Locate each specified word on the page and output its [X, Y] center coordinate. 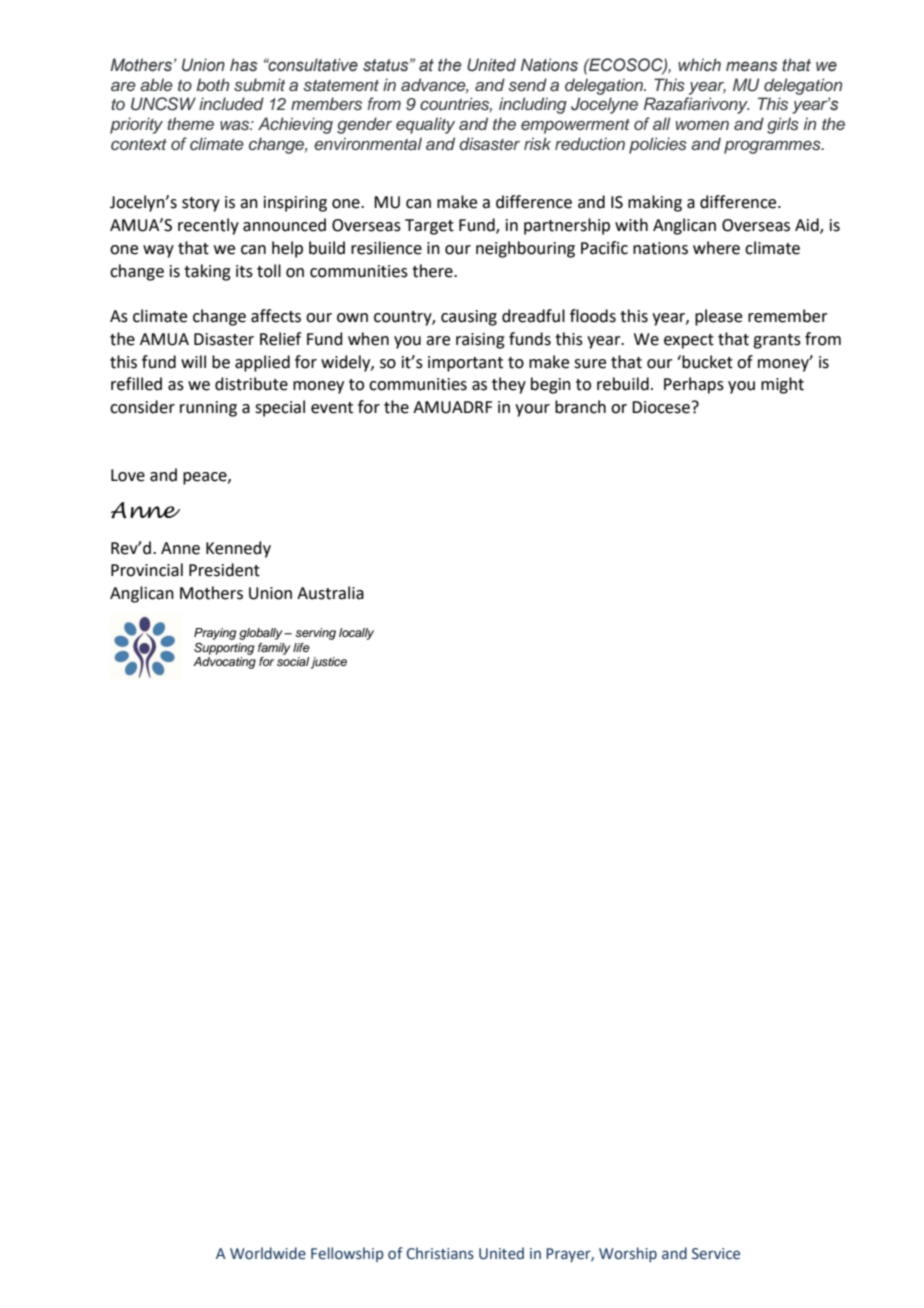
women [702, 125]
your [532, 410]
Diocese [661, 407]
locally [356, 634]
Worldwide [268, 1253]
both [212, 84]
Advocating [224, 663]
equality [425, 125]
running [208, 409]
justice [329, 663]
